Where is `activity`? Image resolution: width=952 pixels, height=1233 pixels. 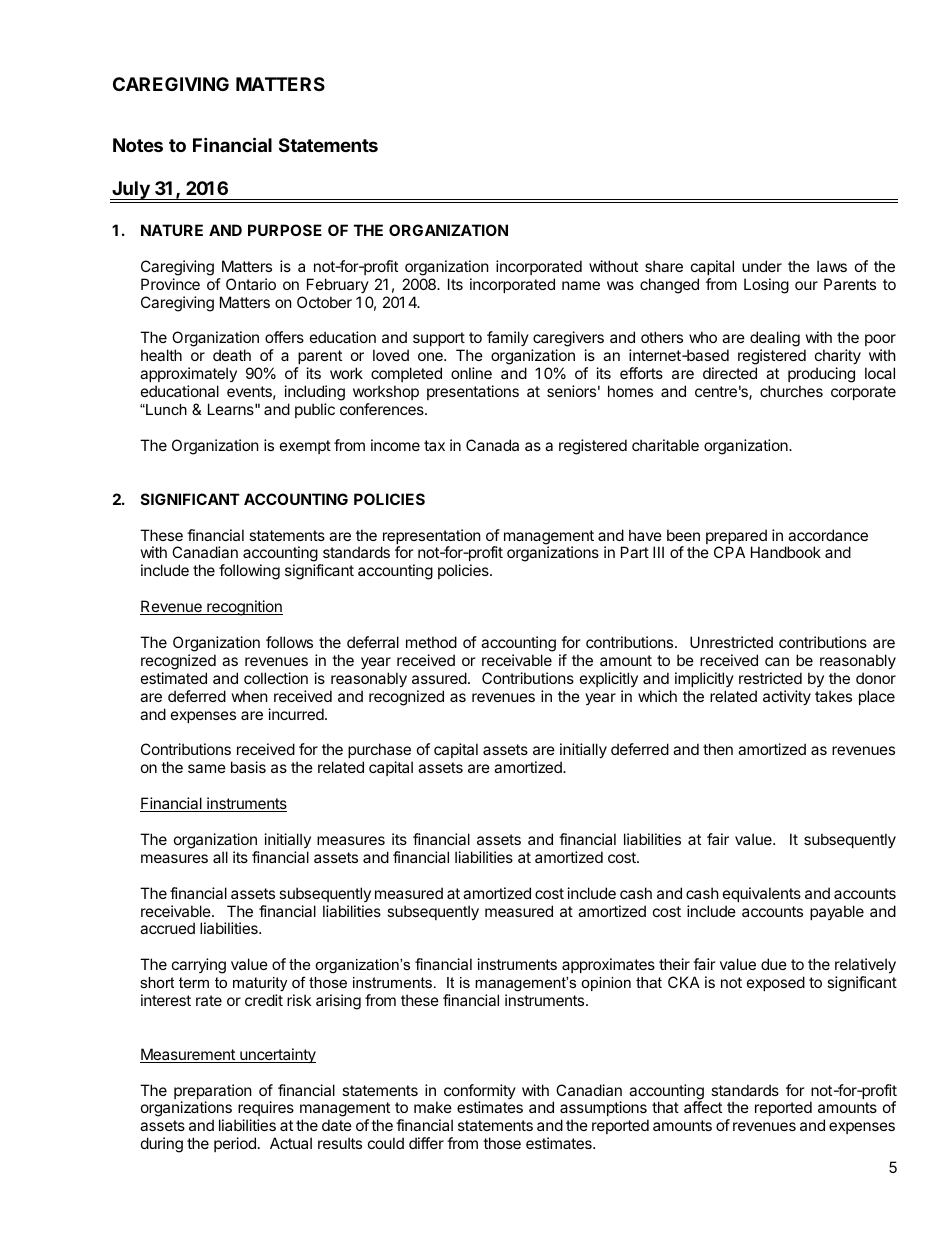 activity is located at coordinates (787, 697).
